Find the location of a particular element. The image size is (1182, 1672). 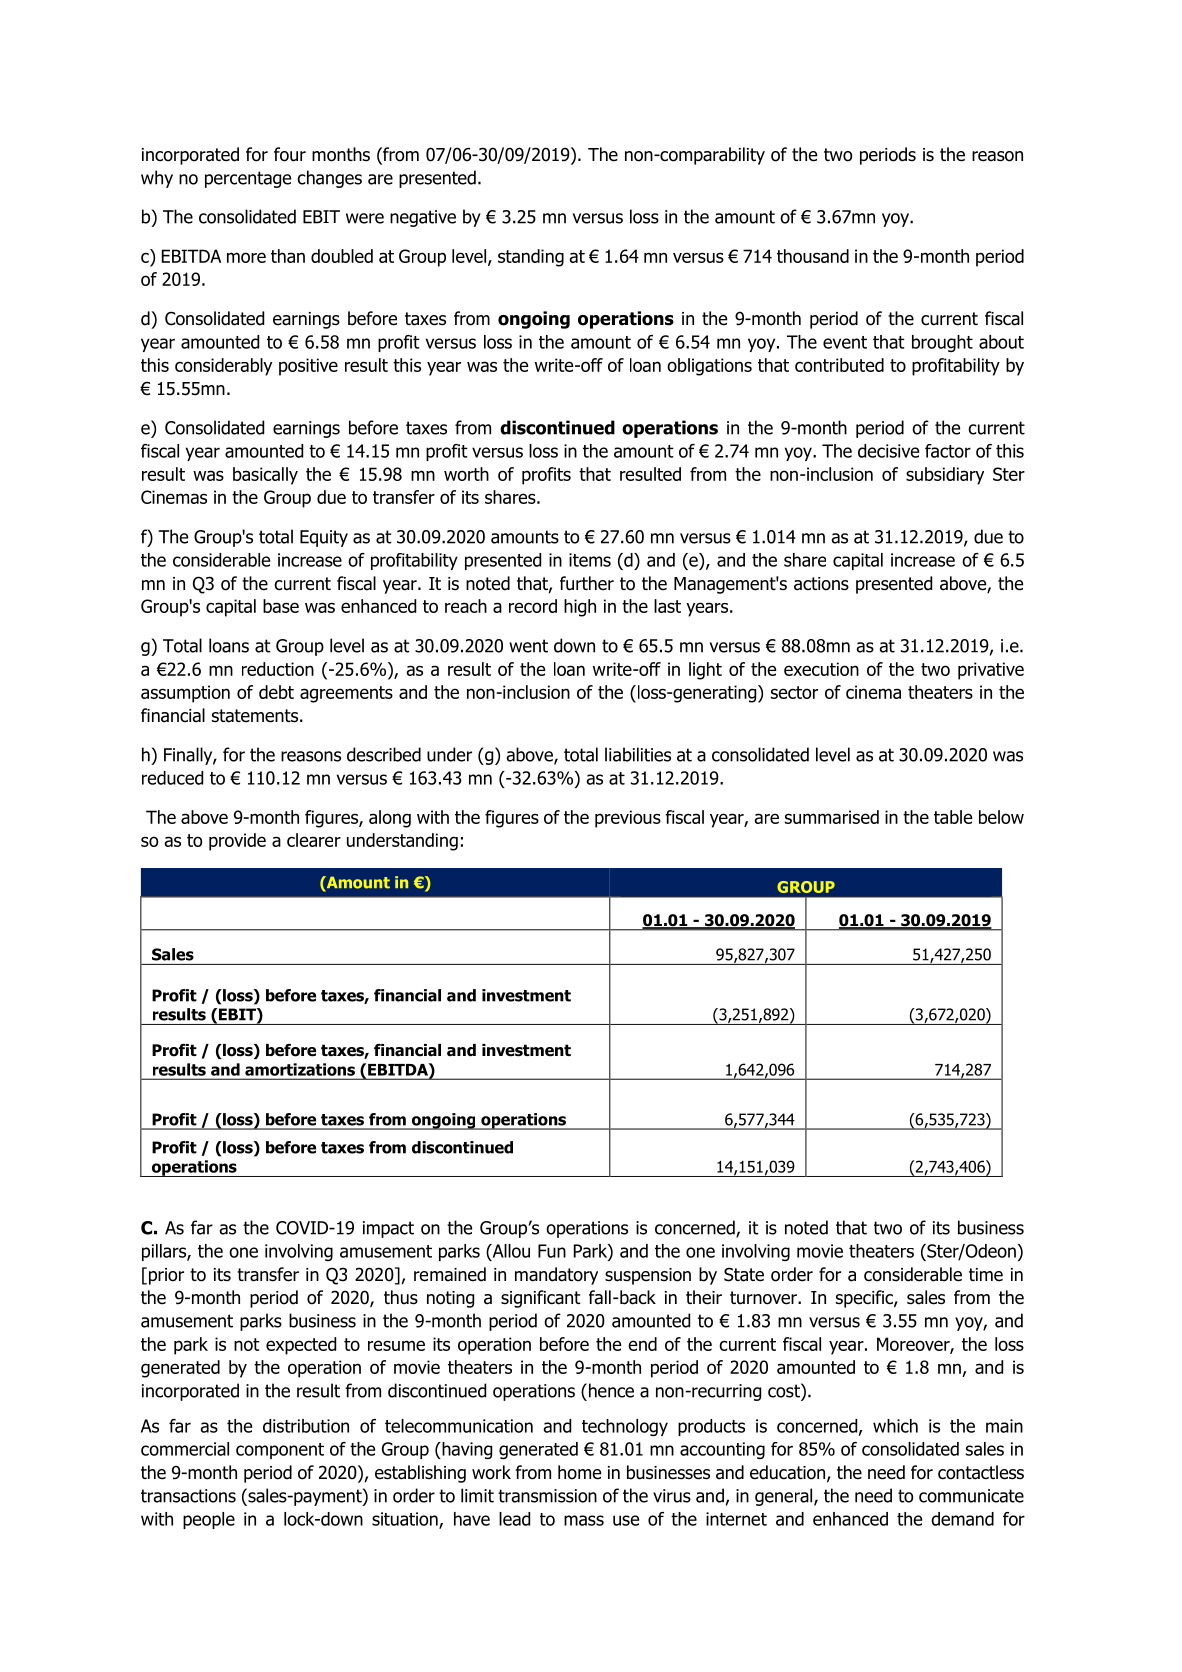

base is located at coordinates (281, 606).
